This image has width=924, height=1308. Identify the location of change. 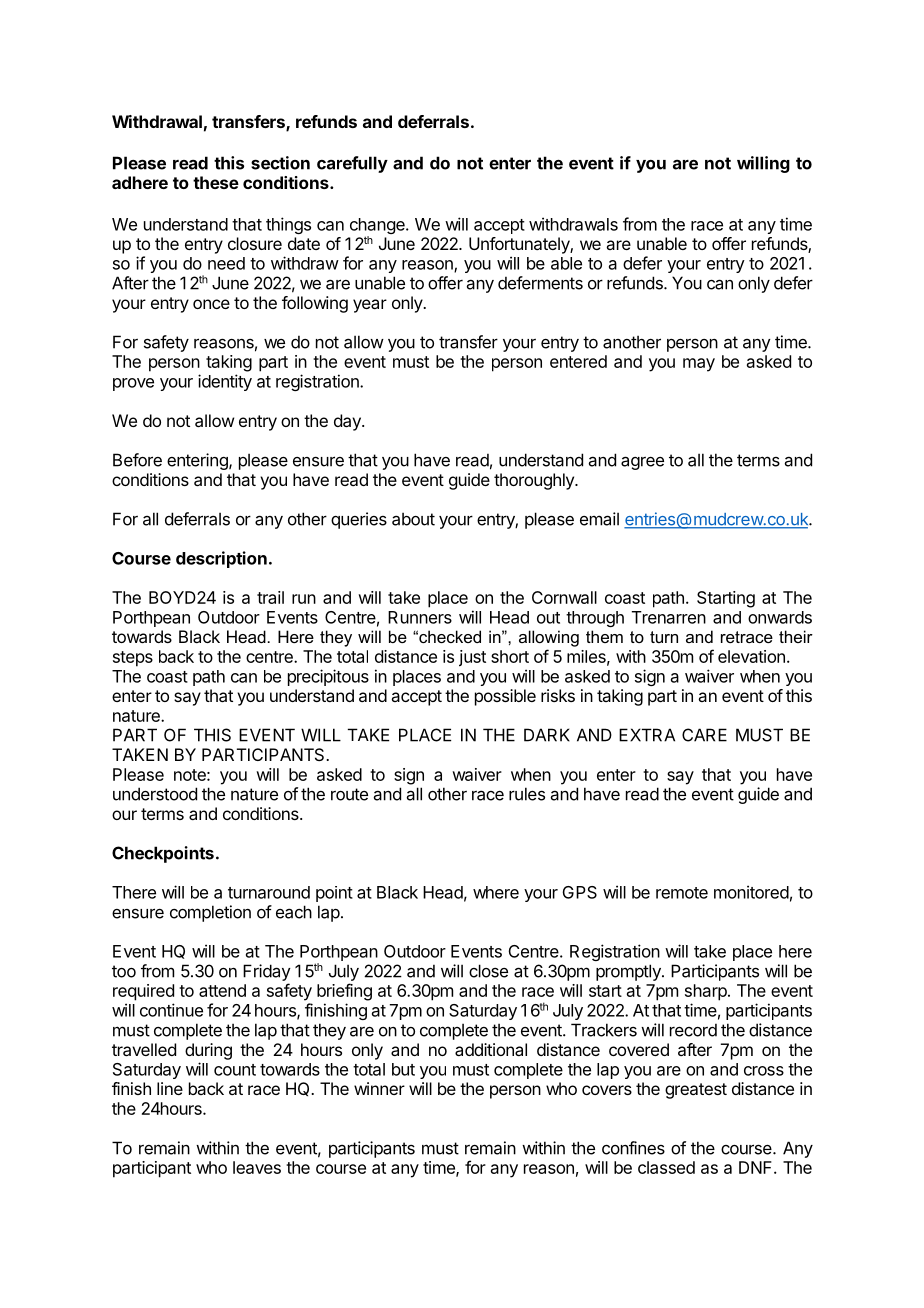
(378, 227).
